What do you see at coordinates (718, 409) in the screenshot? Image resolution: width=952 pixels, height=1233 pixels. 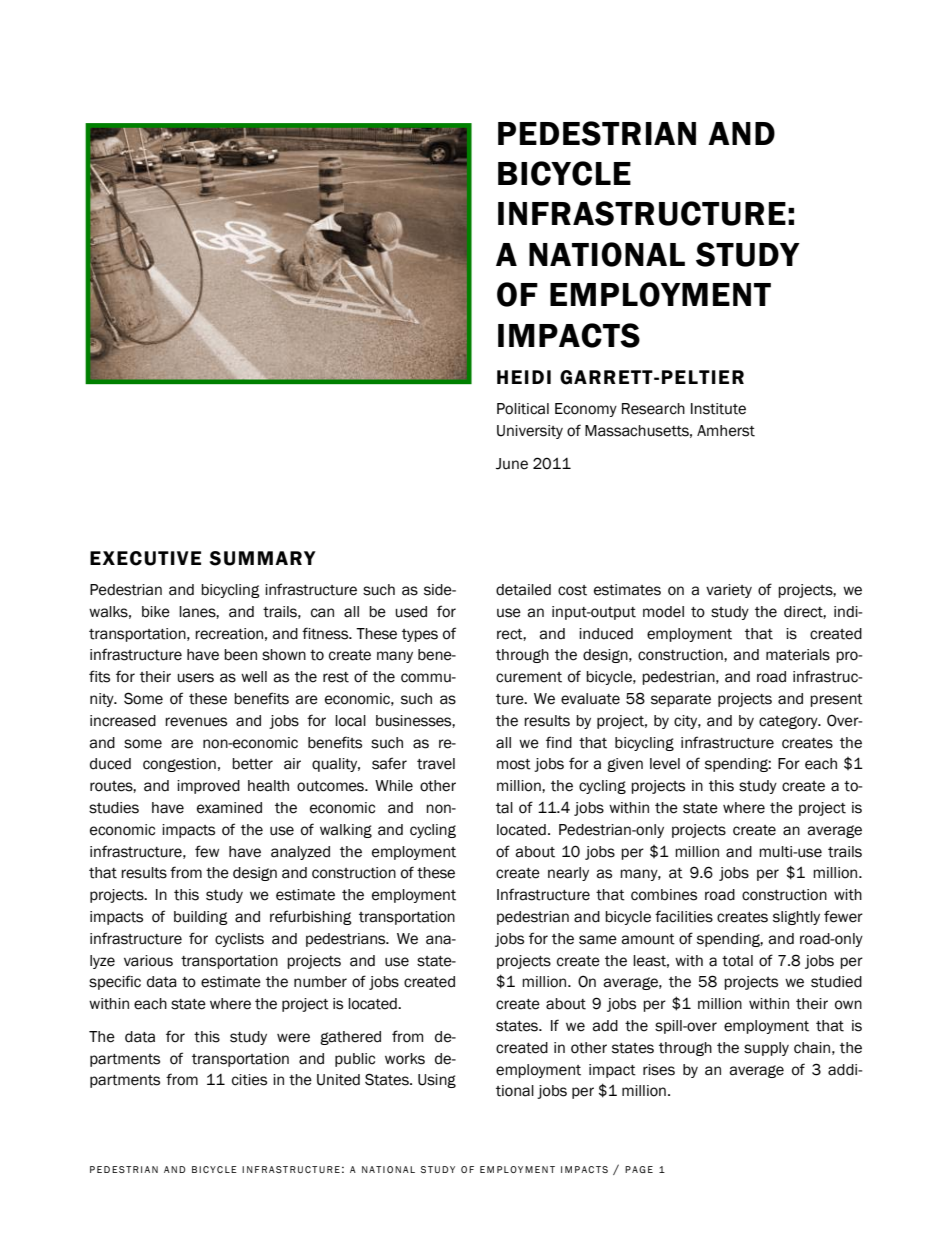 I see `Institute` at bounding box center [718, 409].
